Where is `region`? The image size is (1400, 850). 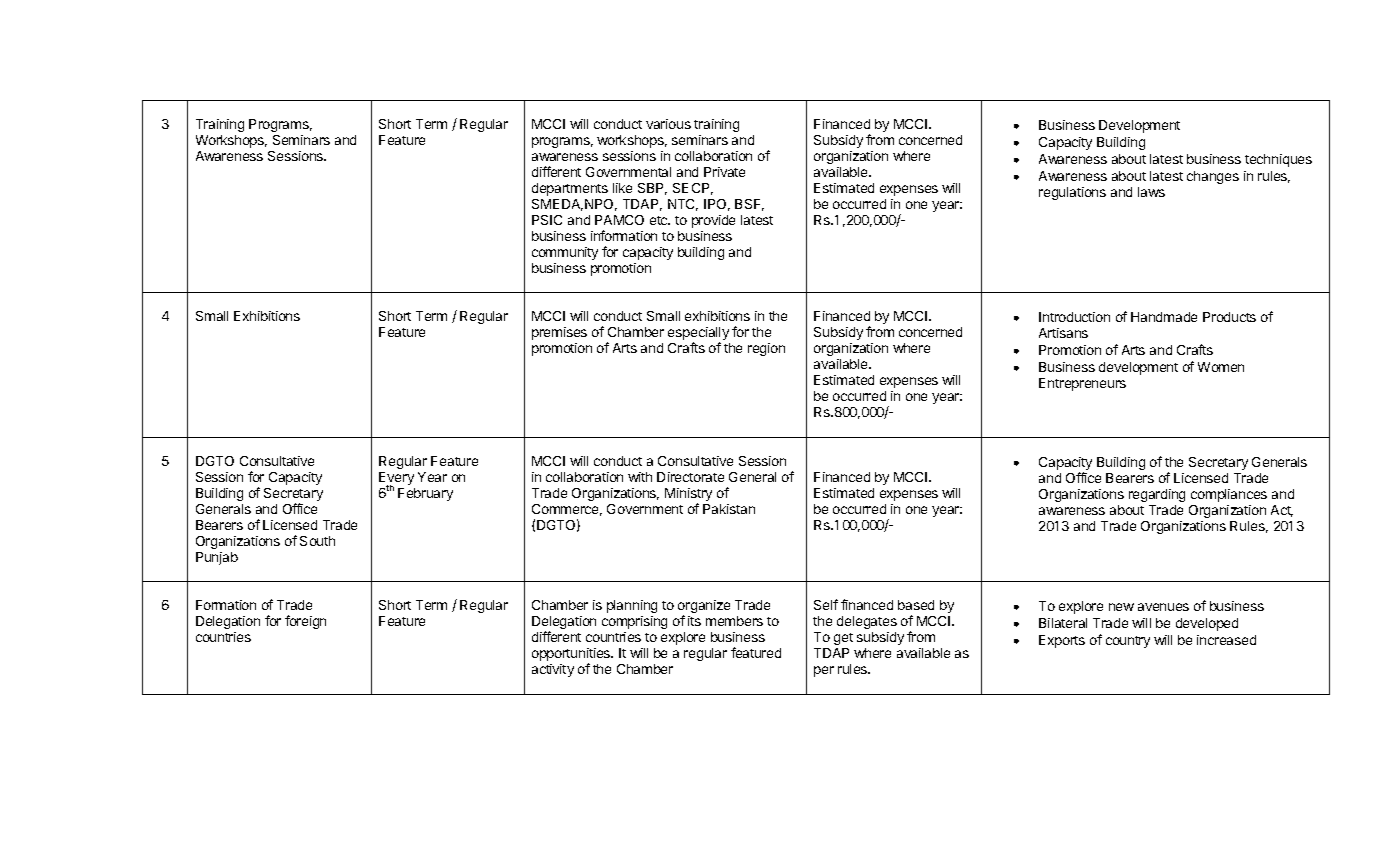 region is located at coordinates (766, 349).
